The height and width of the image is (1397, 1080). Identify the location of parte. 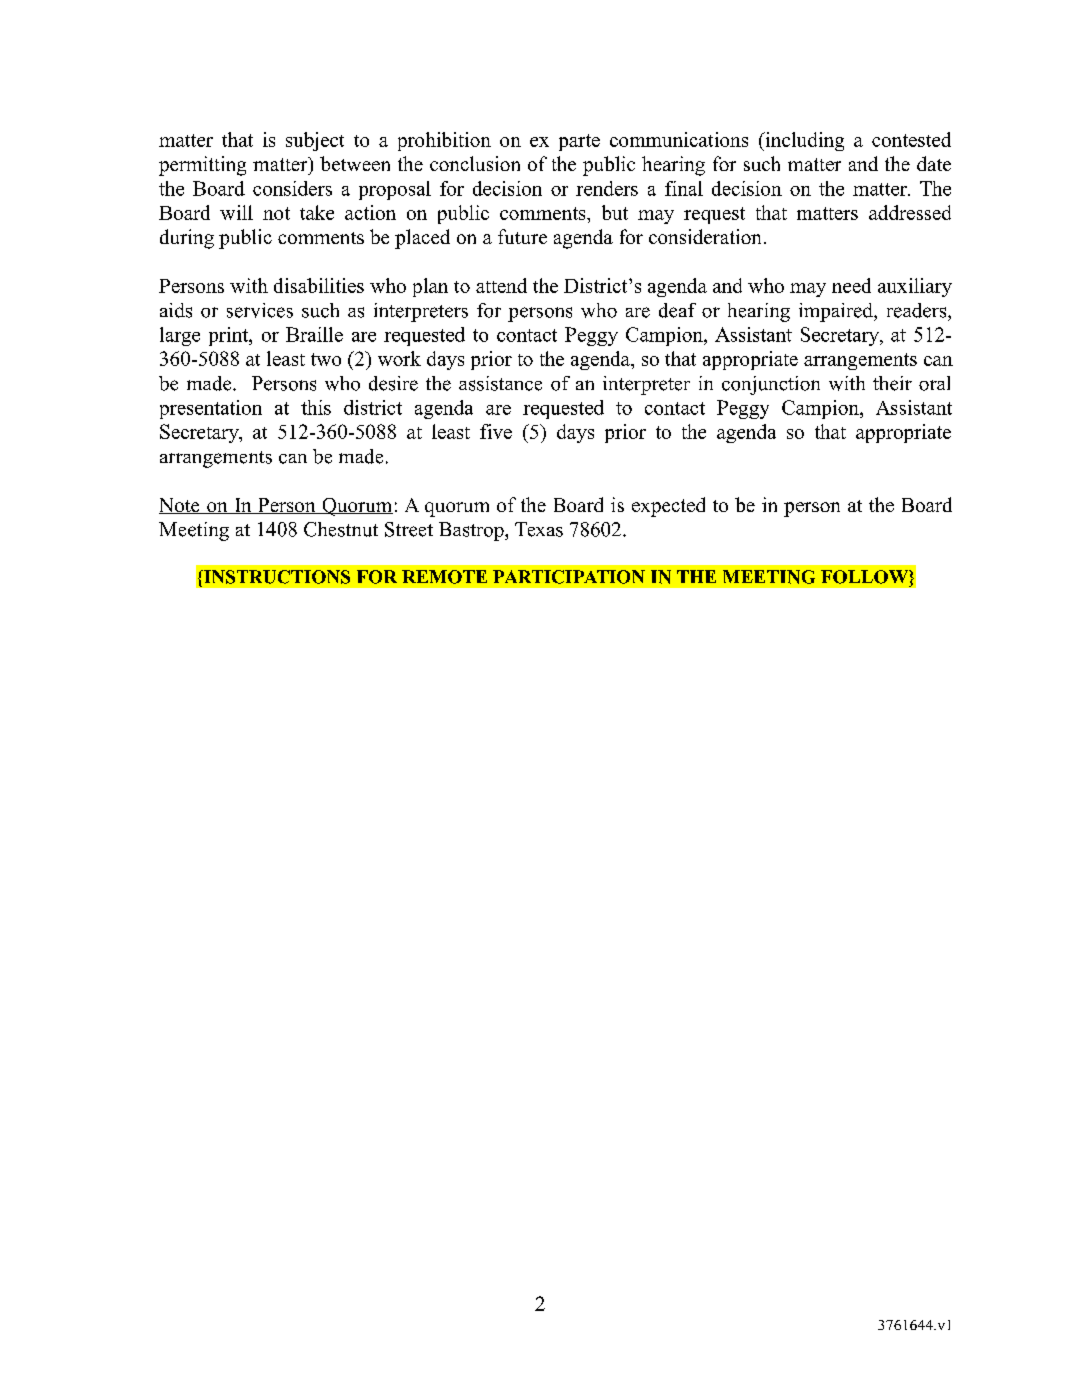
(579, 142).
